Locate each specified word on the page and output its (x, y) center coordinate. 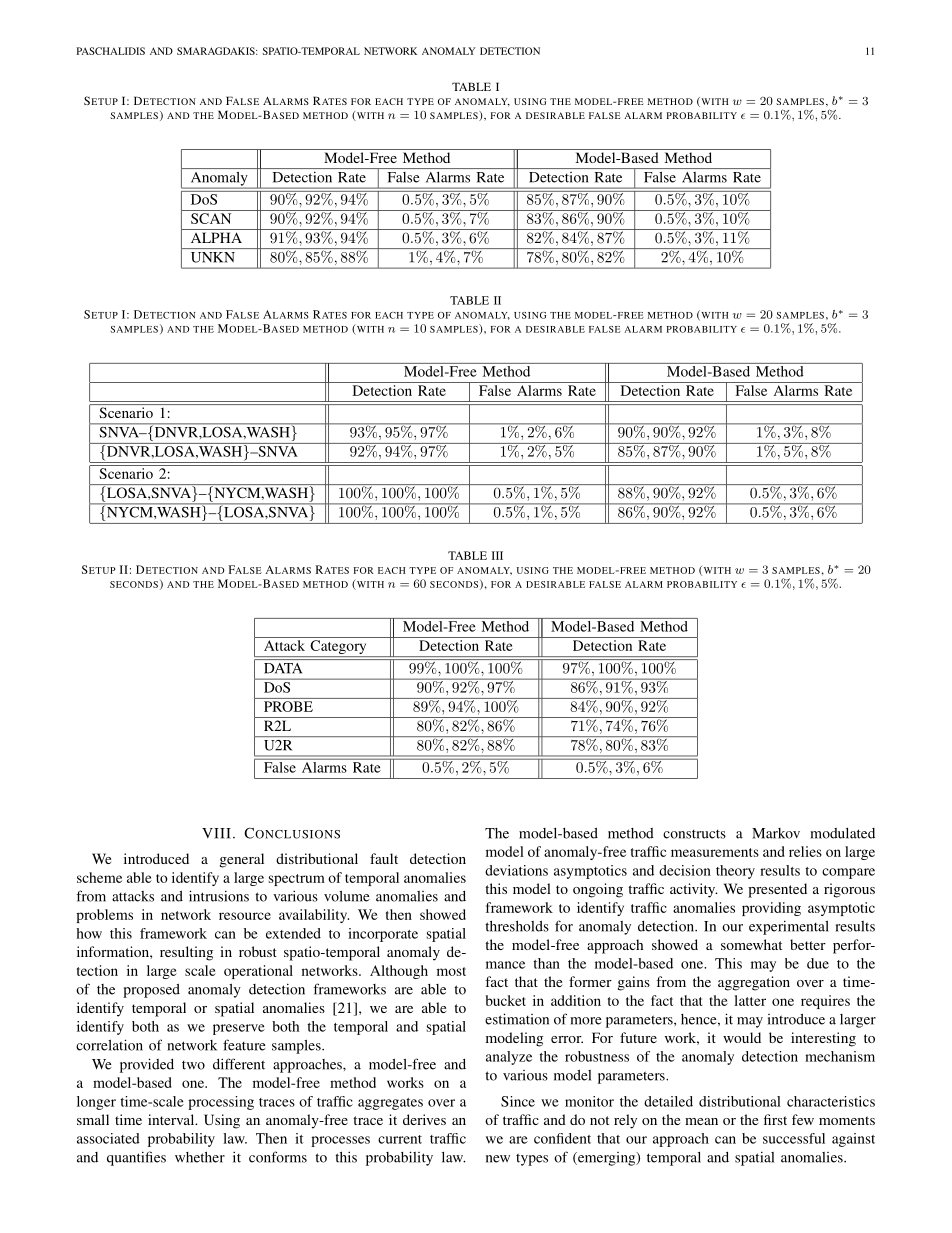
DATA (283, 668)
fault (384, 858)
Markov (776, 833)
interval (172, 1119)
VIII (216, 833)
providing (771, 909)
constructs (694, 834)
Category (338, 648)
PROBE (288, 706)
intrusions (219, 896)
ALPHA (216, 237)
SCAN (211, 218)
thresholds (517, 926)
